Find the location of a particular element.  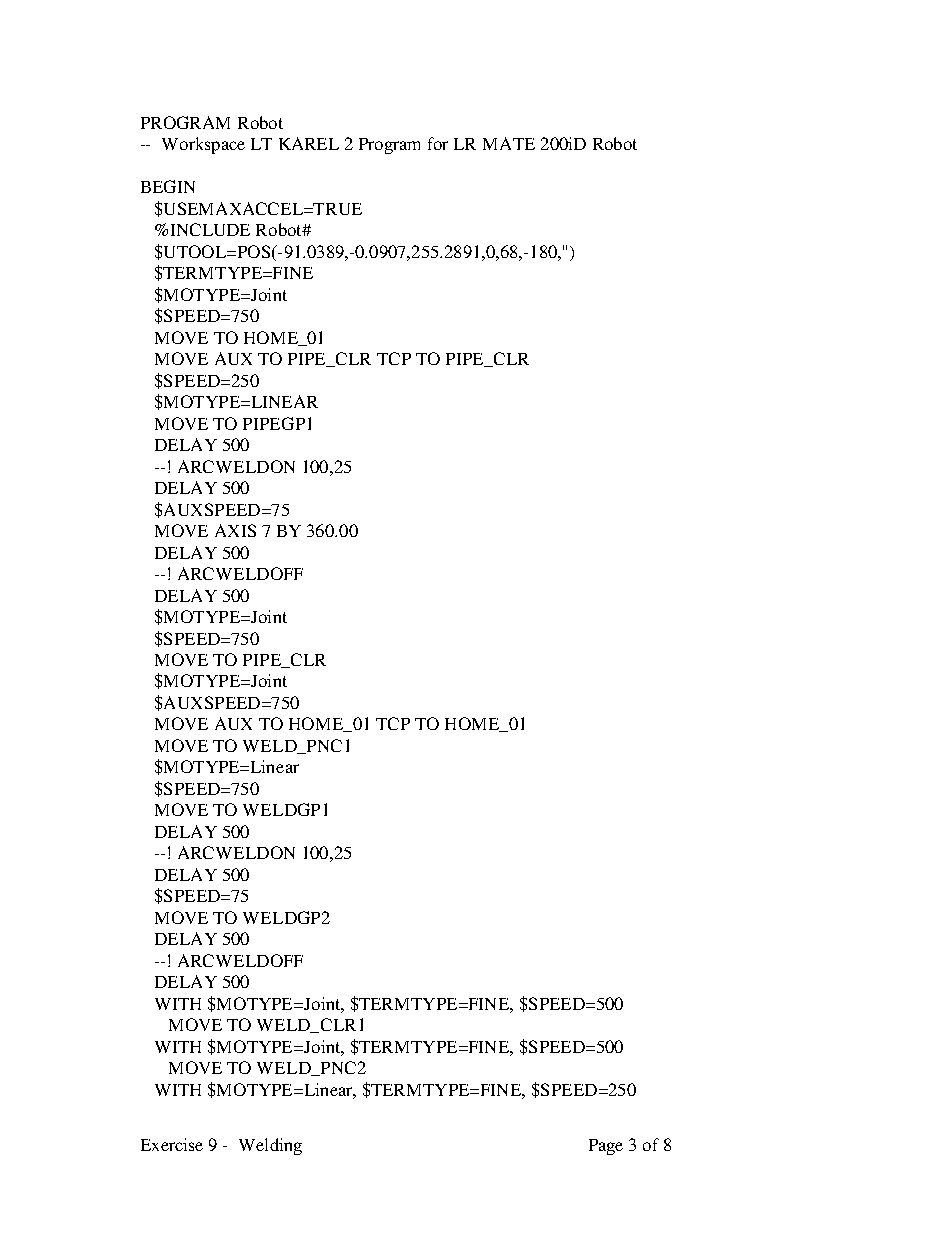

AXIS is located at coordinates (235, 530).
